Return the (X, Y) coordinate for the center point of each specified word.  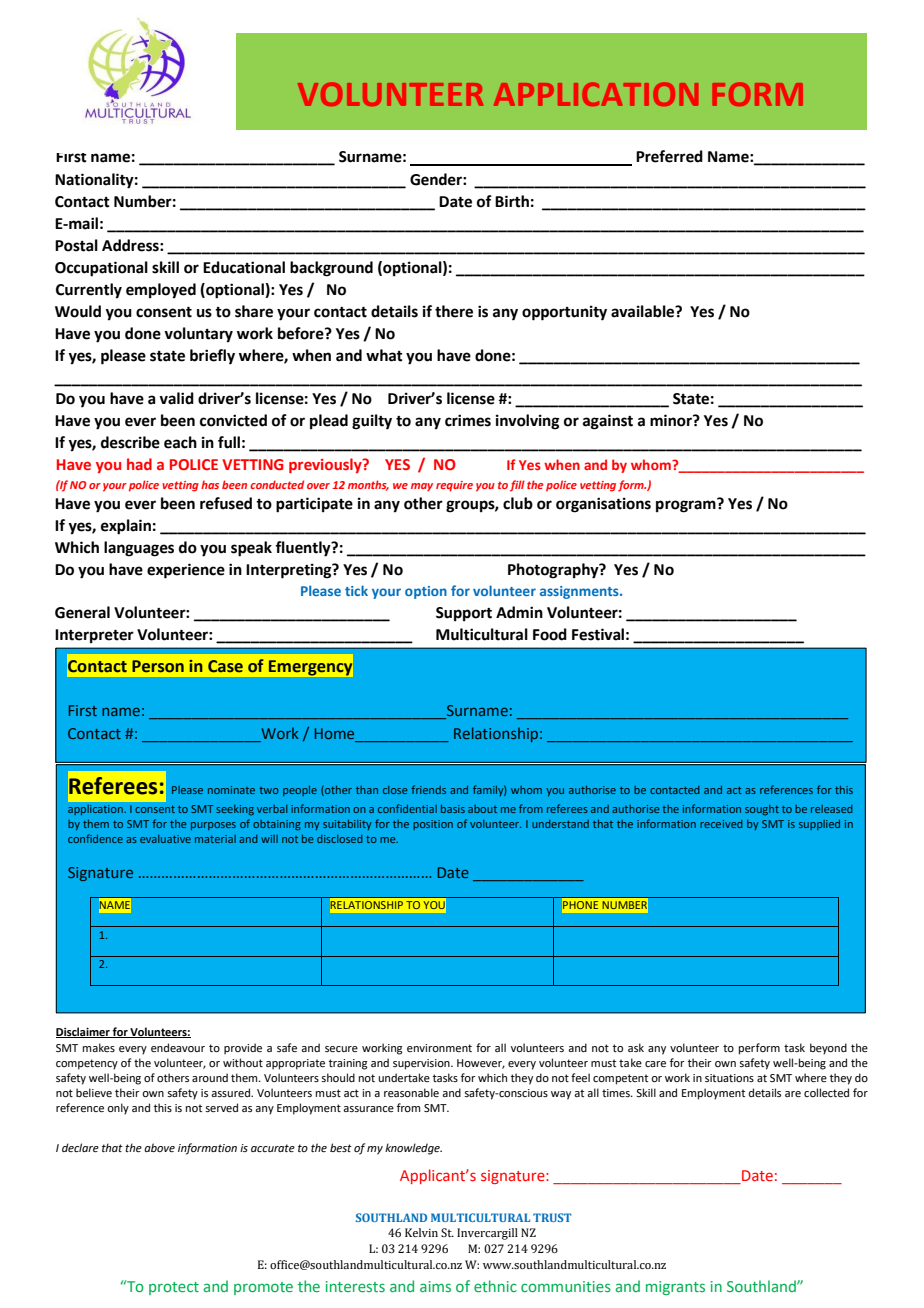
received (721, 824)
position (433, 825)
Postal (76, 245)
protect (174, 1288)
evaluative (165, 839)
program (687, 506)
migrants (675, 1288)
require (454, 486)
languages (139, 549)
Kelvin (421, 1232)
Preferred (669, 156)
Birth (512, 201)
